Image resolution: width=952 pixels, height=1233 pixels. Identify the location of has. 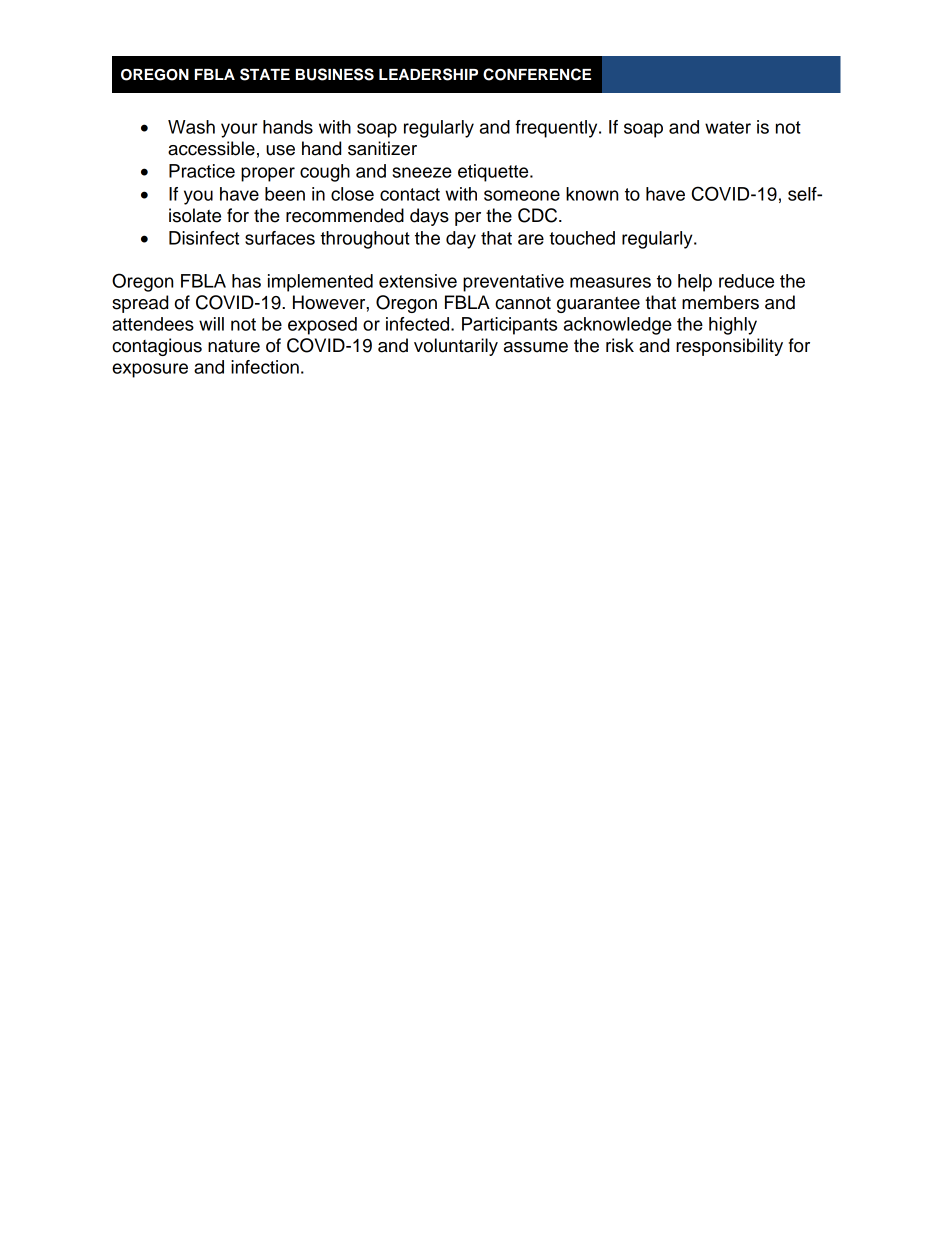
(246, 281).
